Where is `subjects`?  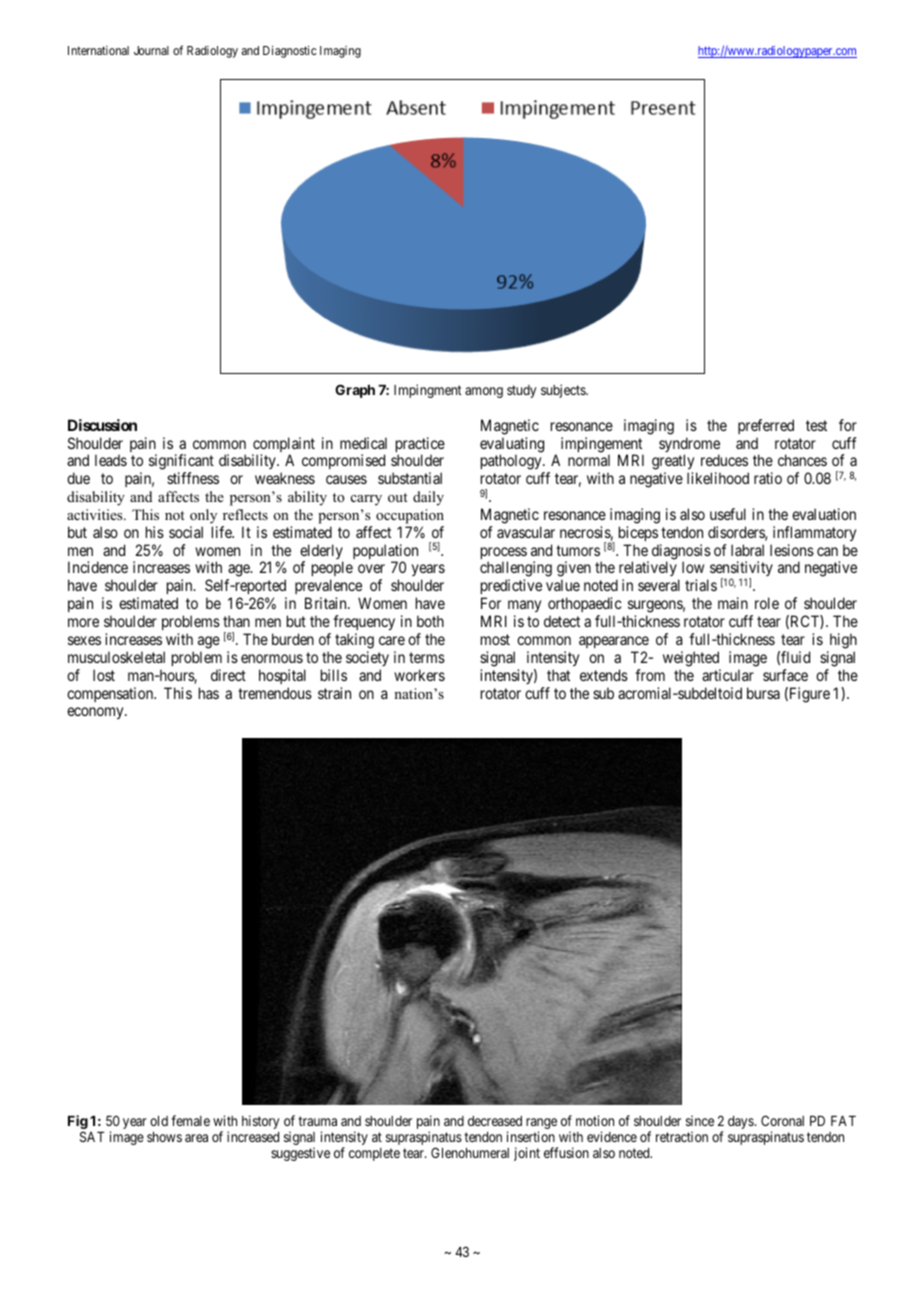 subjects is located at coordinates (564, 391).
